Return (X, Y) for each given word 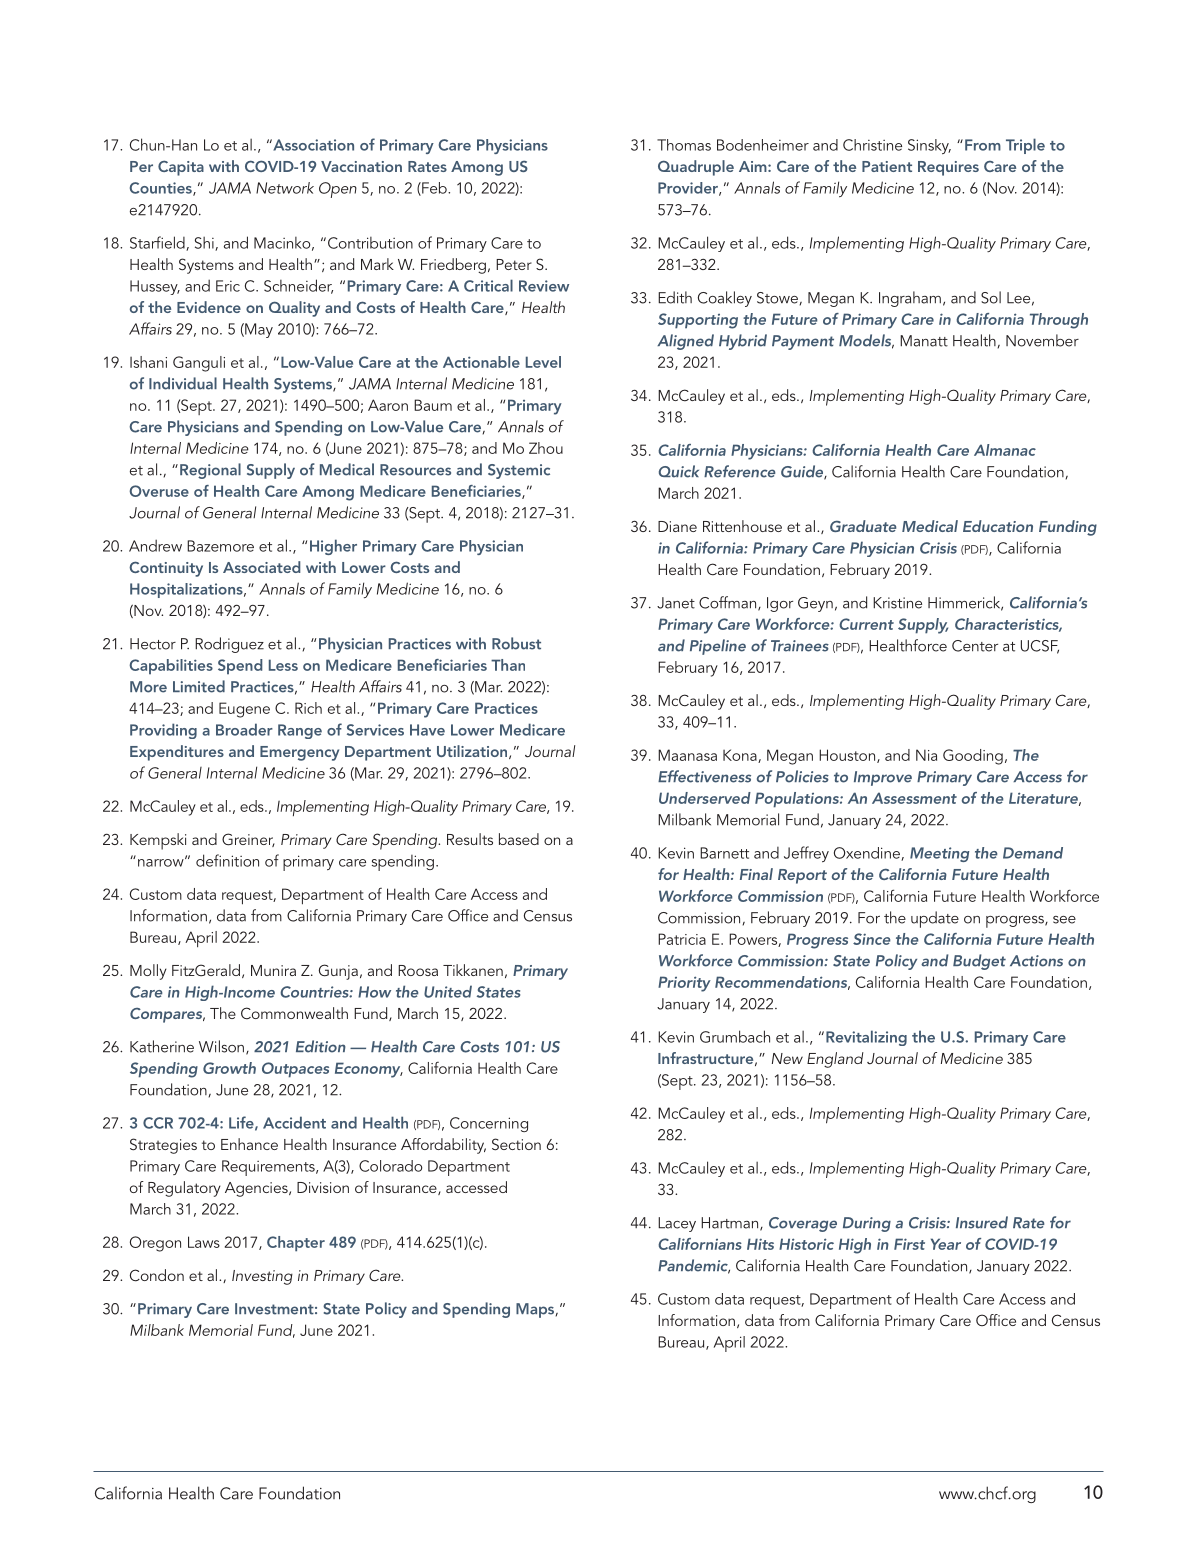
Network (285, 188)
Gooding (973, 757)
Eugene (244, 710)
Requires (948, 168)
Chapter (296, 1244)
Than (508, 665)
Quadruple (696, 168)
